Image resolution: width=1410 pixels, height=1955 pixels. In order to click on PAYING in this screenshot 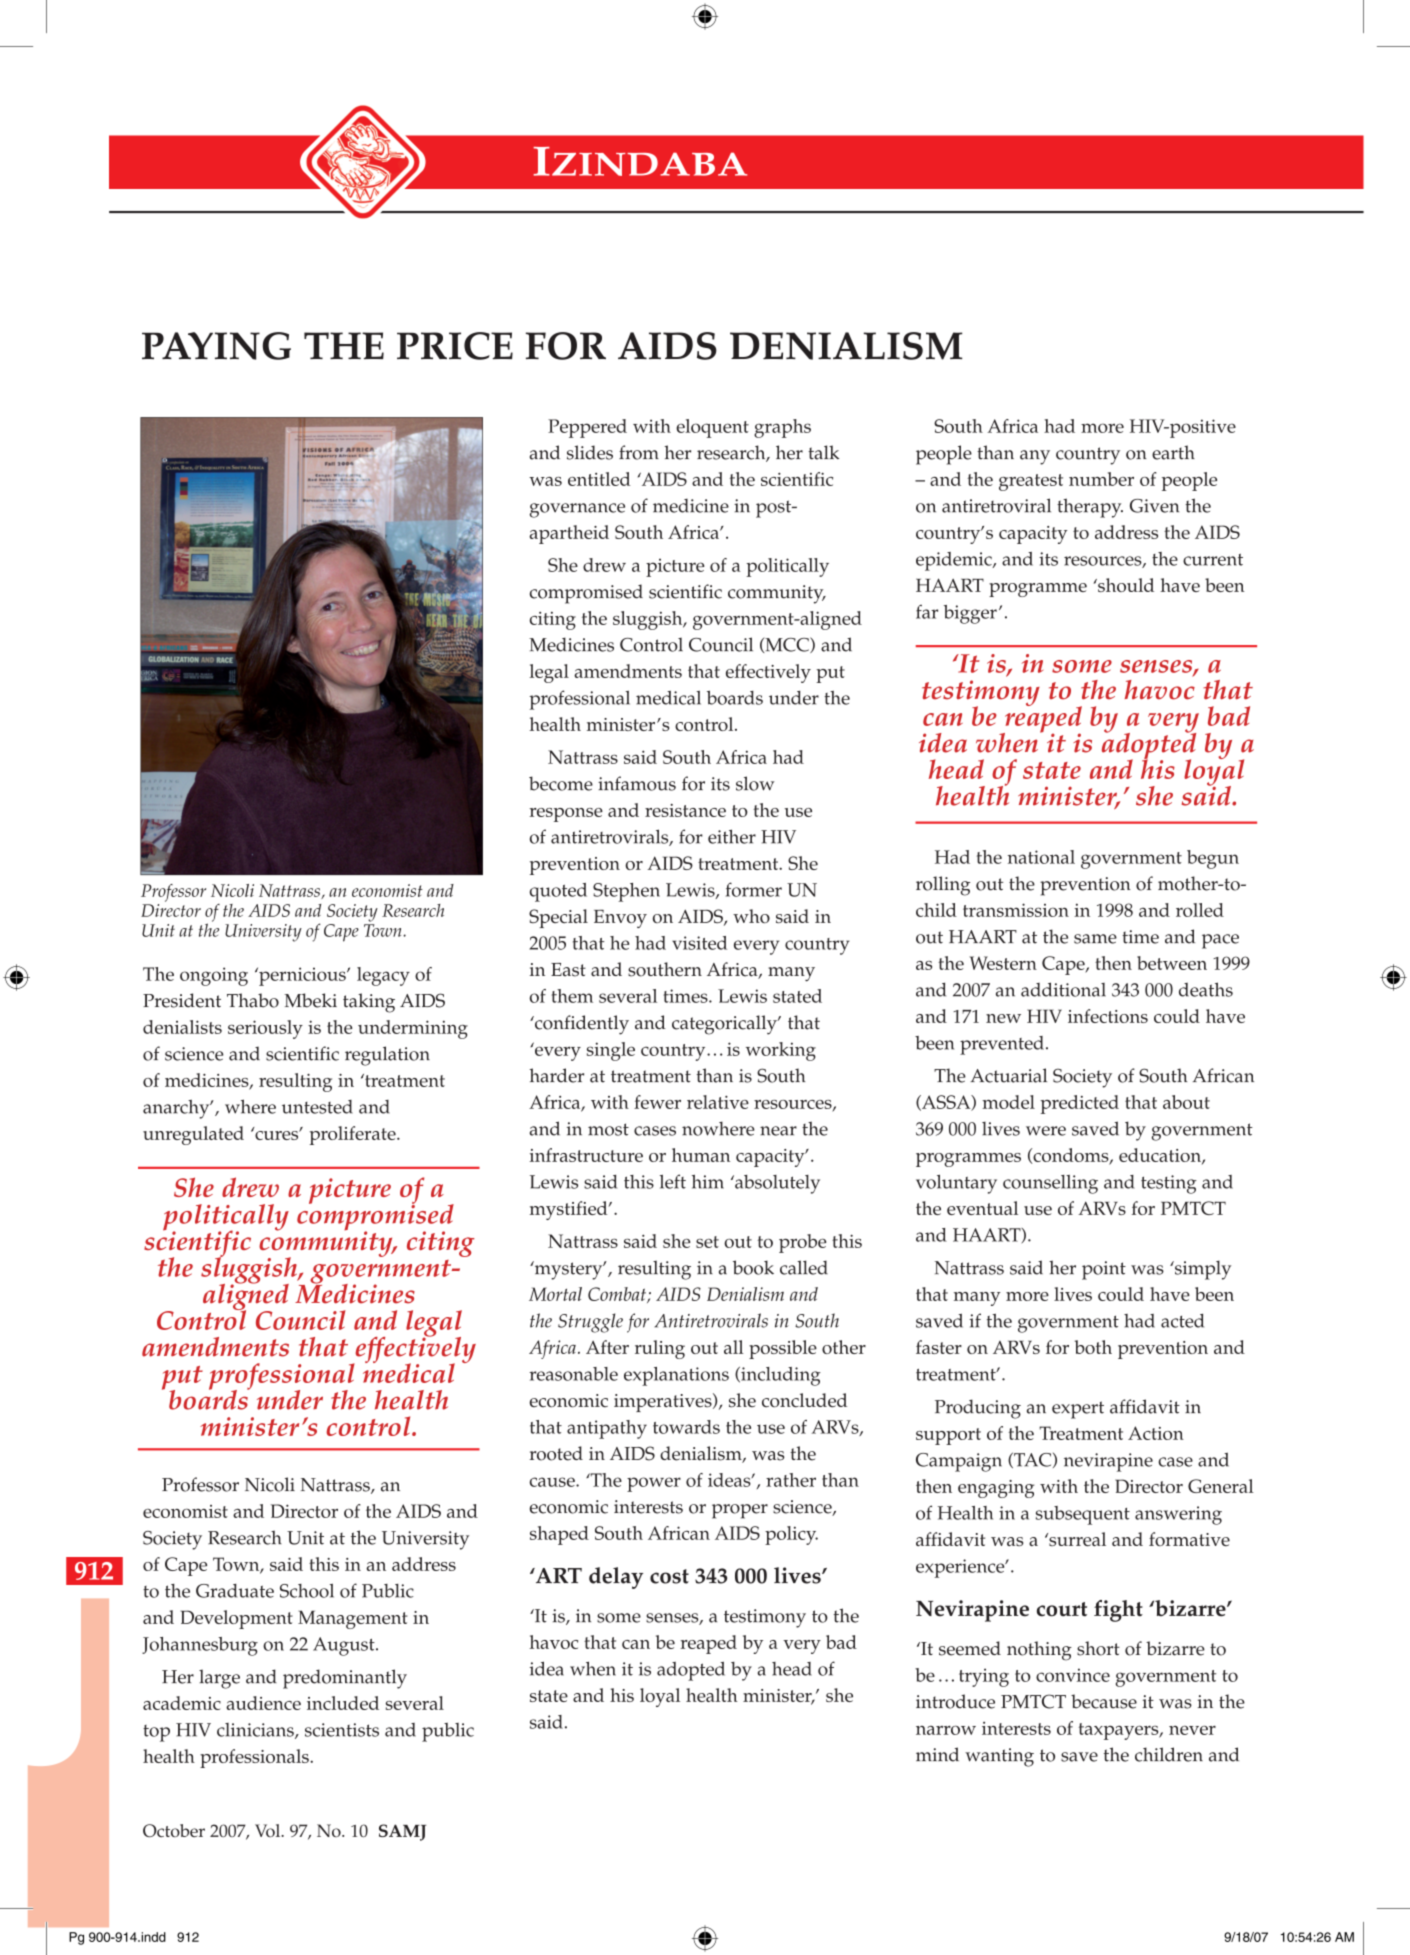, I will do `click(216, 346)`.
